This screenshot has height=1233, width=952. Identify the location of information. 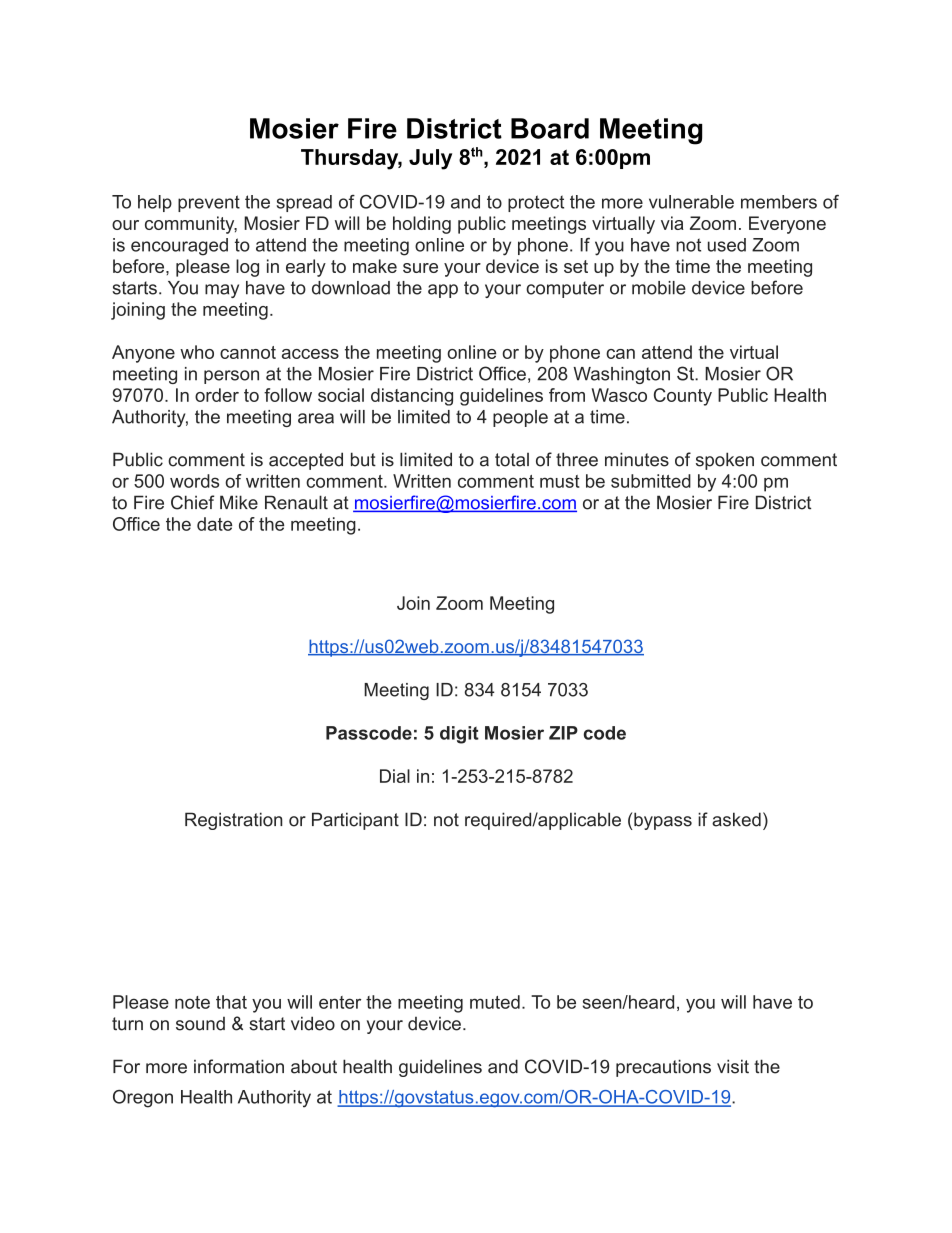
(239, 1066).
